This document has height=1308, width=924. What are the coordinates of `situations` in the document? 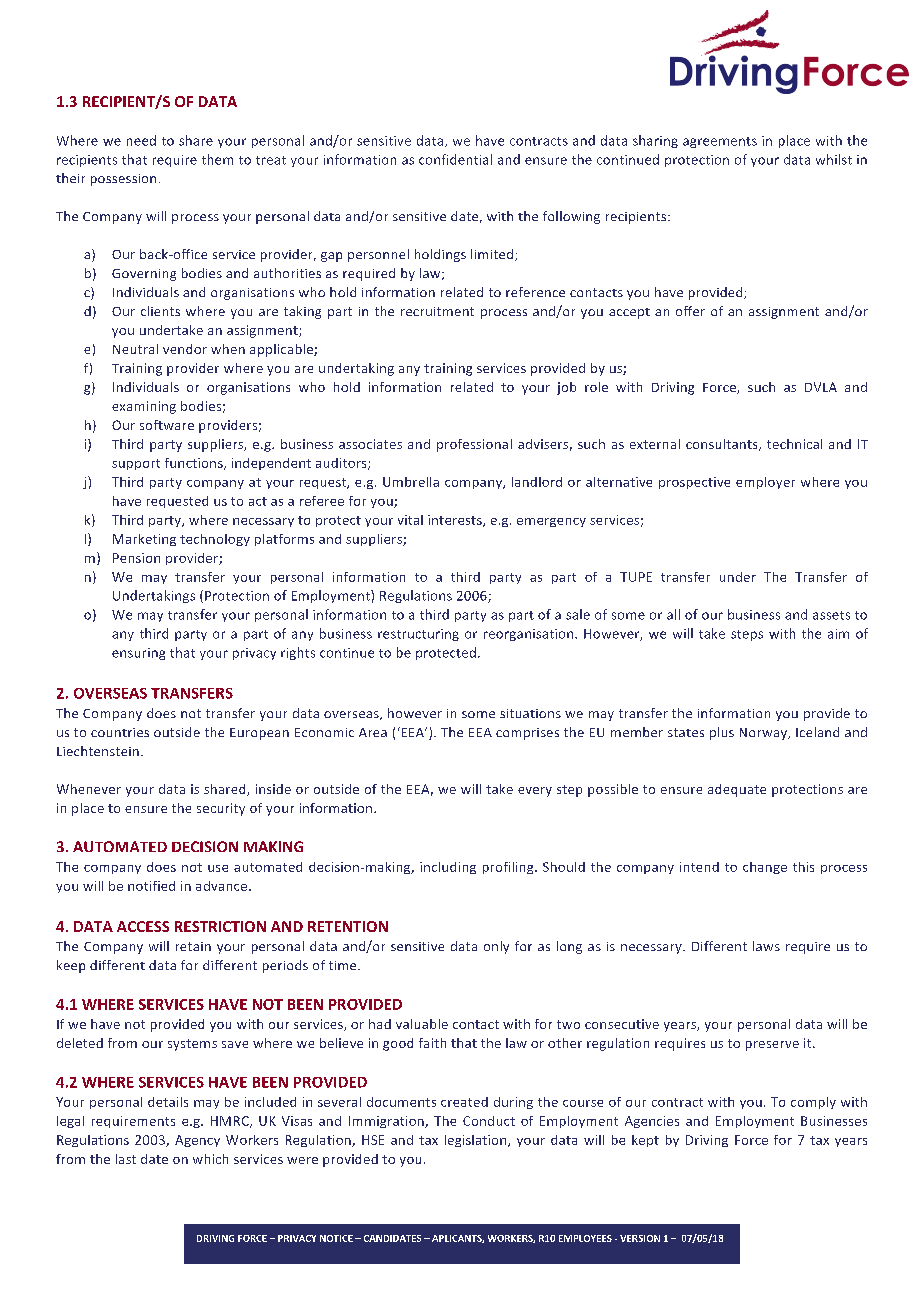 It's located at (530, 713).
